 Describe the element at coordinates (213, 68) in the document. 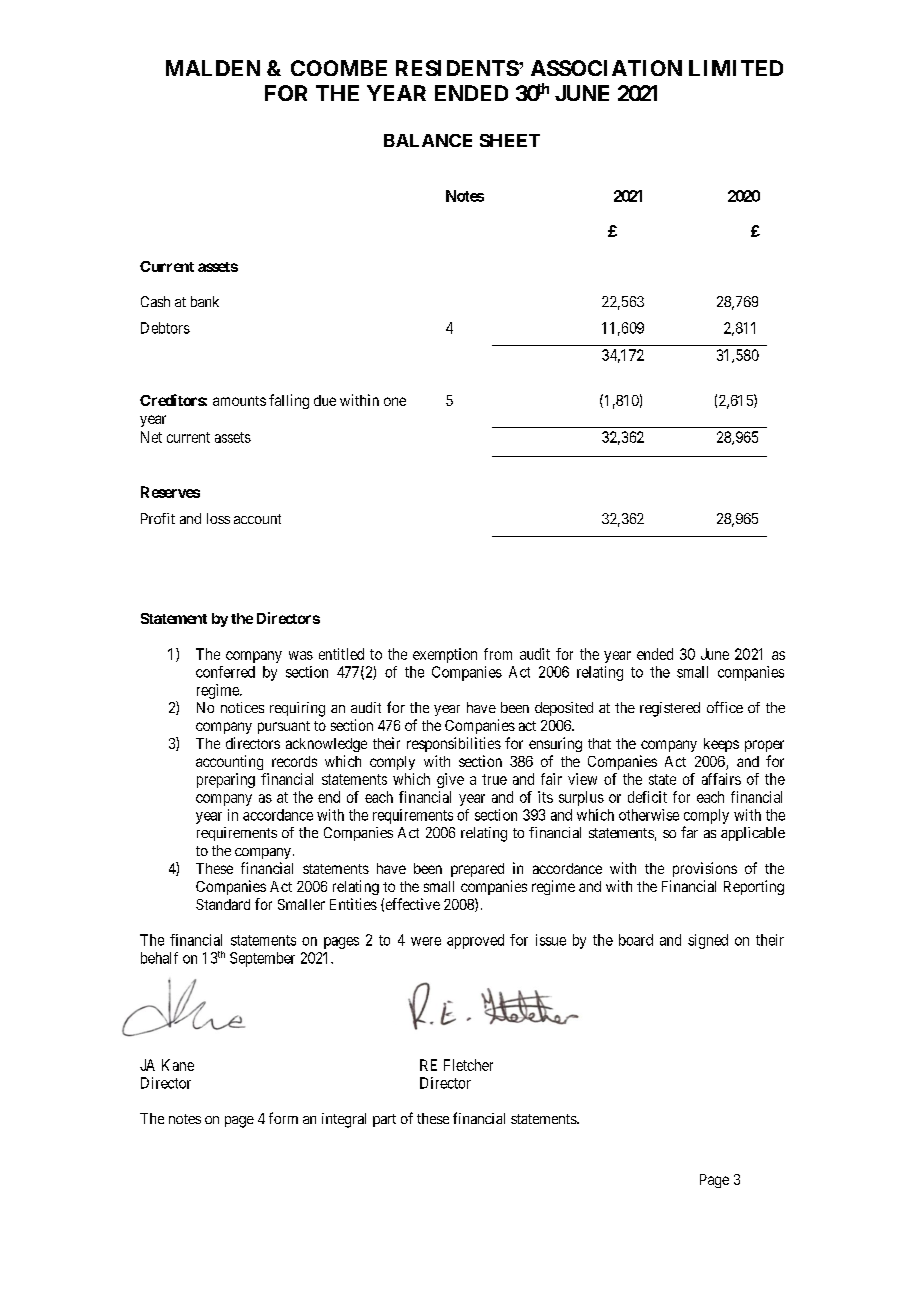

I see `MALDEN` at that location.
